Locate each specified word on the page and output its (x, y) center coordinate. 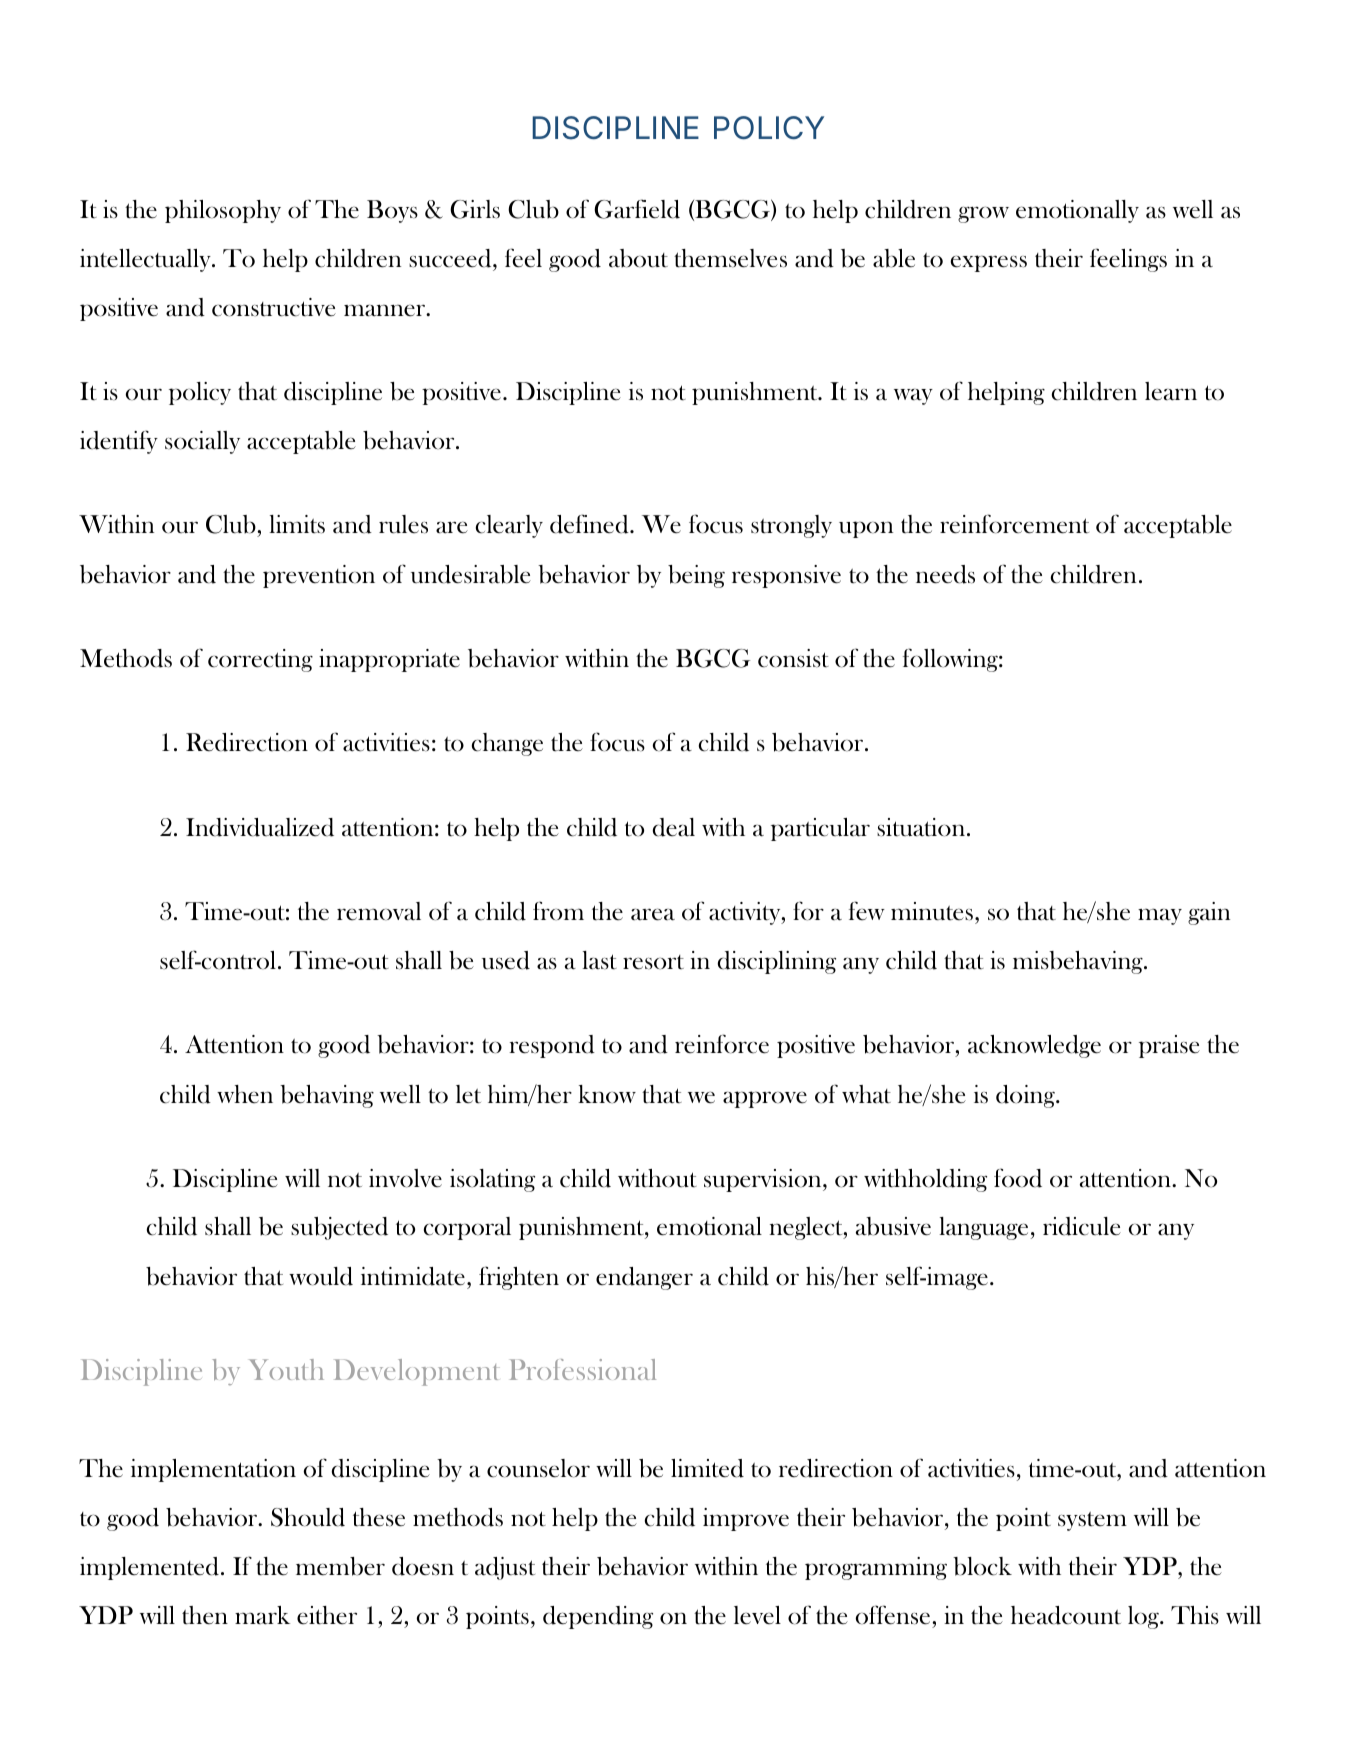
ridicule (1082, 1226)
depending (598, 1617)
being (696, 576)
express (988, 263)
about (638, 258)
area (653, 914)
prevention (319, 576)
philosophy (223, 211)
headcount (1066, 1615)
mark (262, 1615)
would (321, 1276)
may (1160, 916)
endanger (644, 1278)
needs (945, 574)
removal (379, 911)
